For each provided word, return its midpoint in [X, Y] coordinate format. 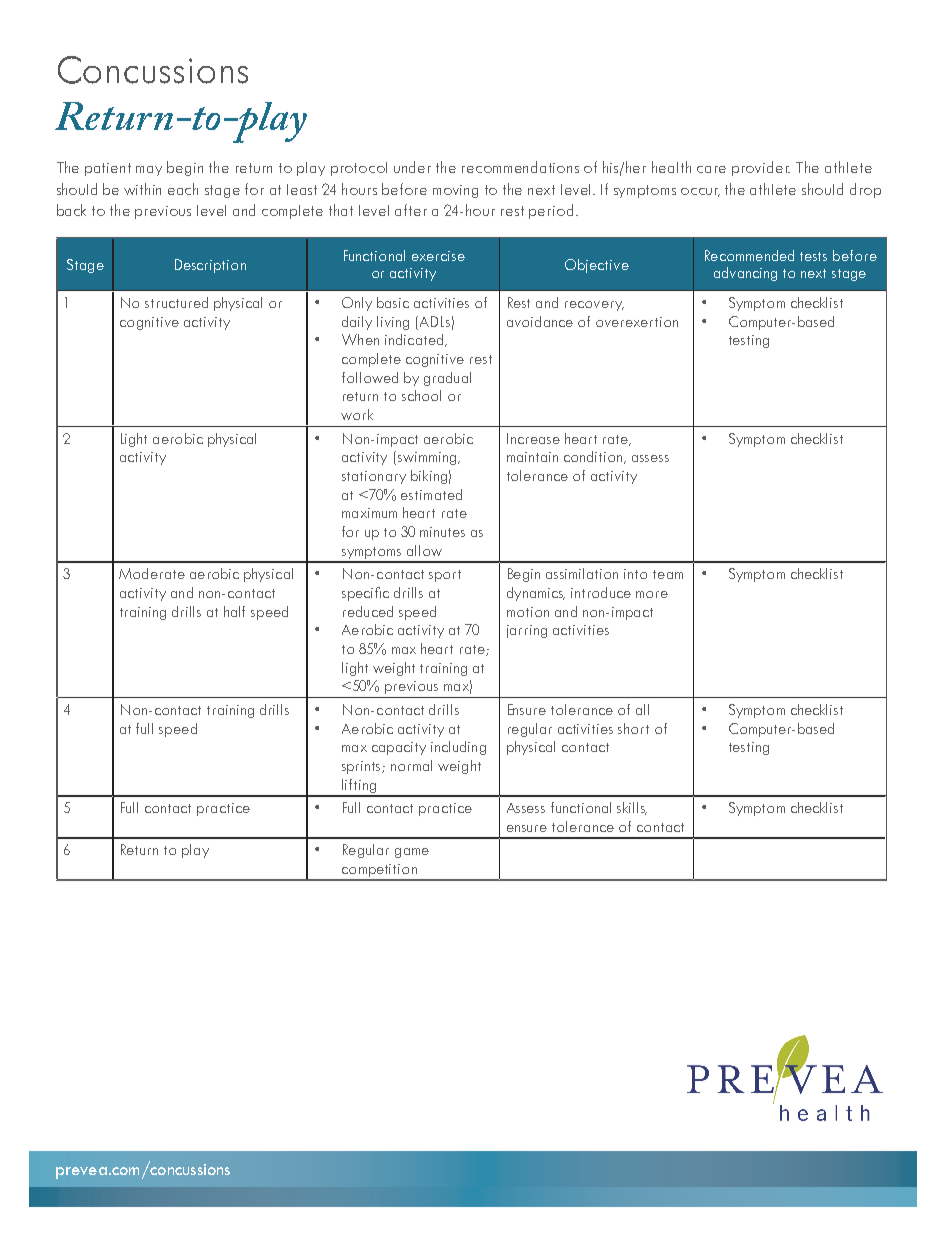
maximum [369, 513]
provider [761, 168]
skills [632, 808]
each [183, 189]
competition [379, 872]
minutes [442, 532]
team [668, 574]
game [412, 853]
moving [455, 191]
